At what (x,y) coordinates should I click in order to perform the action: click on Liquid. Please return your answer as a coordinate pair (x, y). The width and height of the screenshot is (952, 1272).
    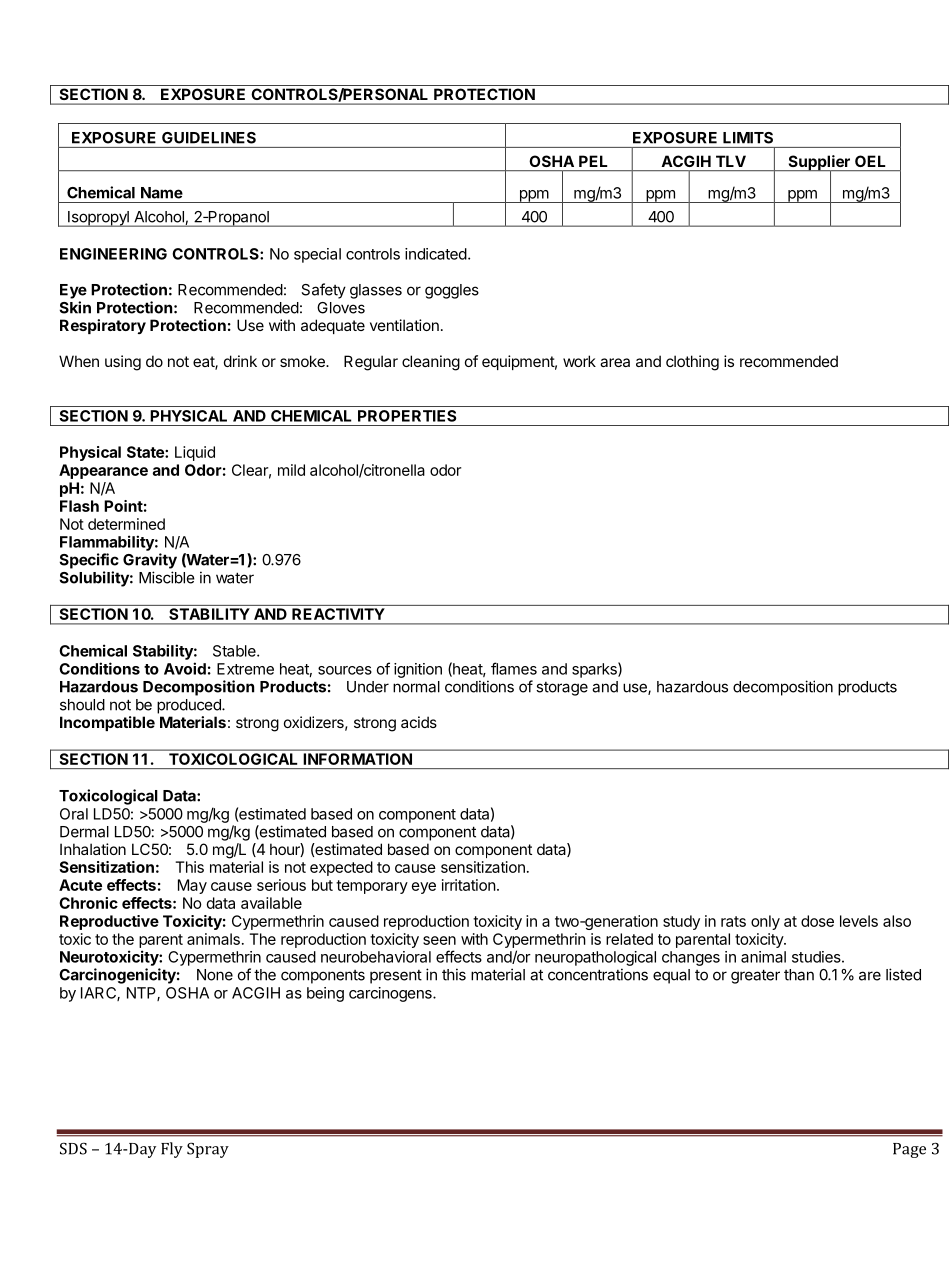
    Looking at the image, I should click on (195, 453).
